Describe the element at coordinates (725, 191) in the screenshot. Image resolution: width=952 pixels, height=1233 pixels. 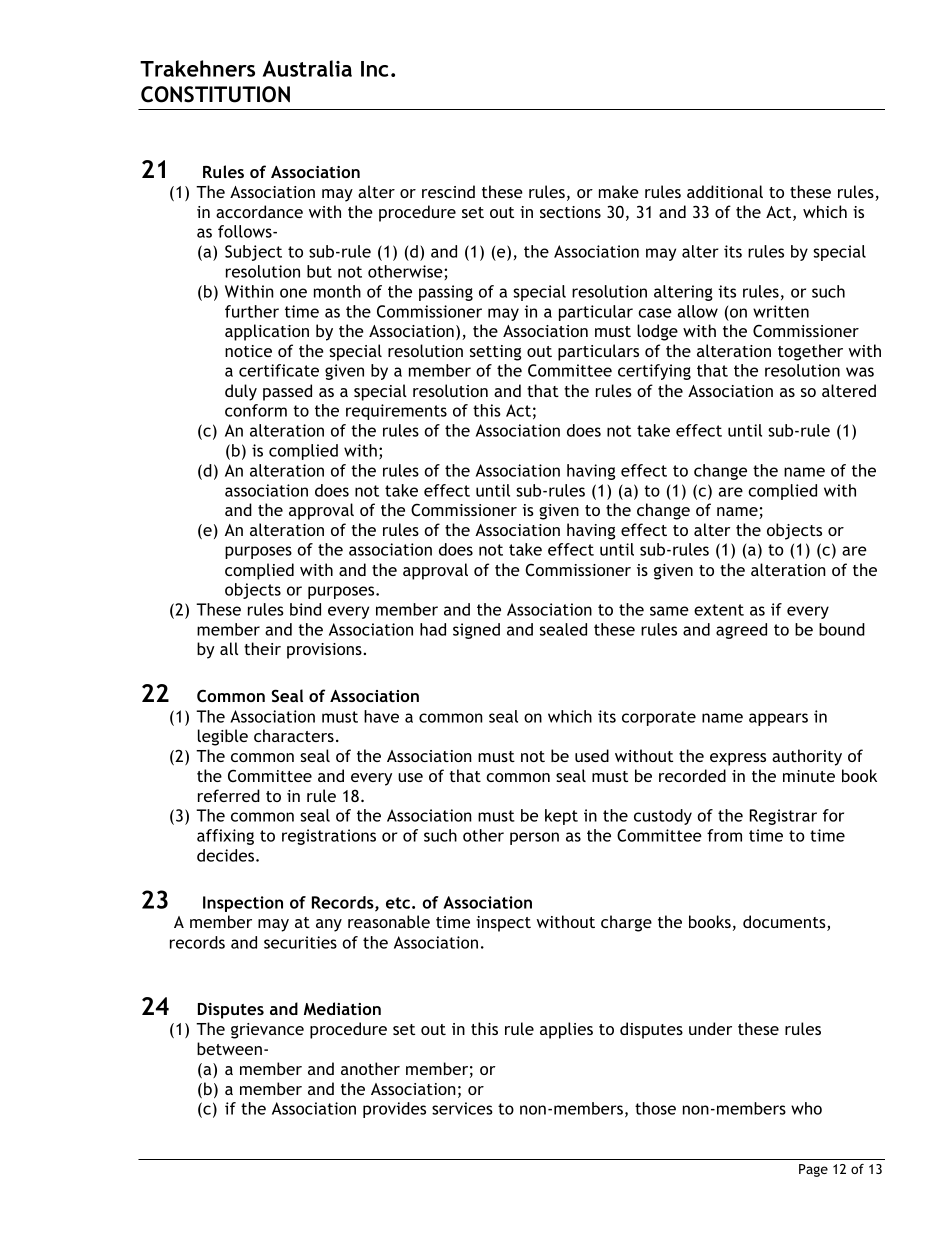
I see `additional` at that location.
